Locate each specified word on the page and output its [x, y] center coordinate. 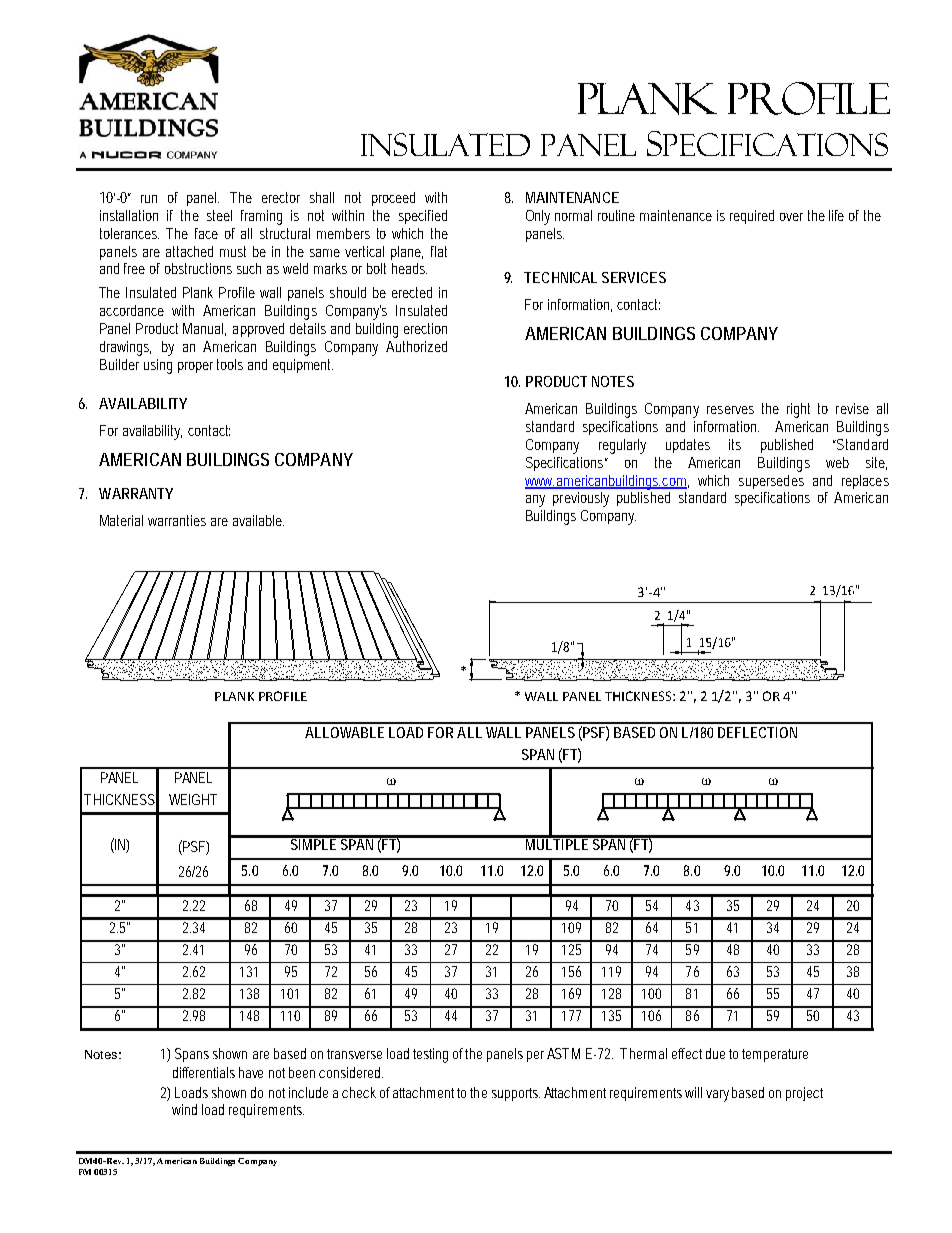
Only [538, 217]
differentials [204, 1072]
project [804, 1094]
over [791, 217]
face [206, 233]
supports [516, 1094]
